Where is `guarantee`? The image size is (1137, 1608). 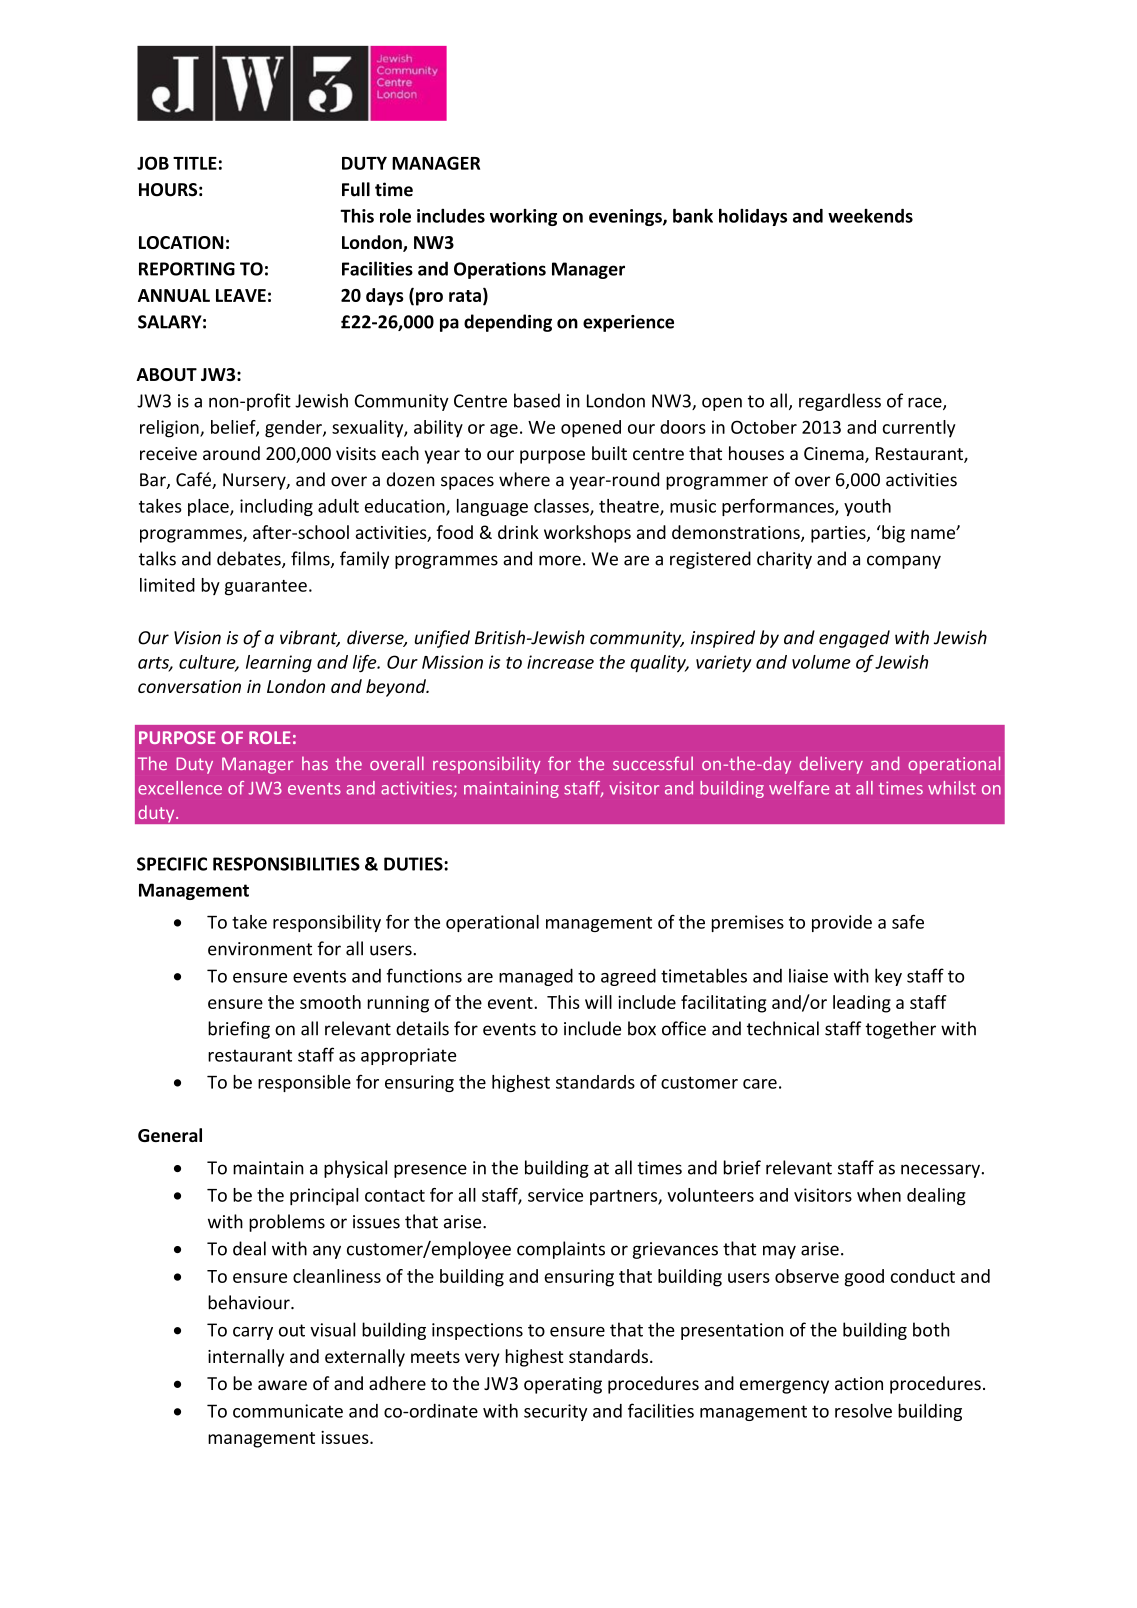
guarantee is located at coordinates (266, 588).
